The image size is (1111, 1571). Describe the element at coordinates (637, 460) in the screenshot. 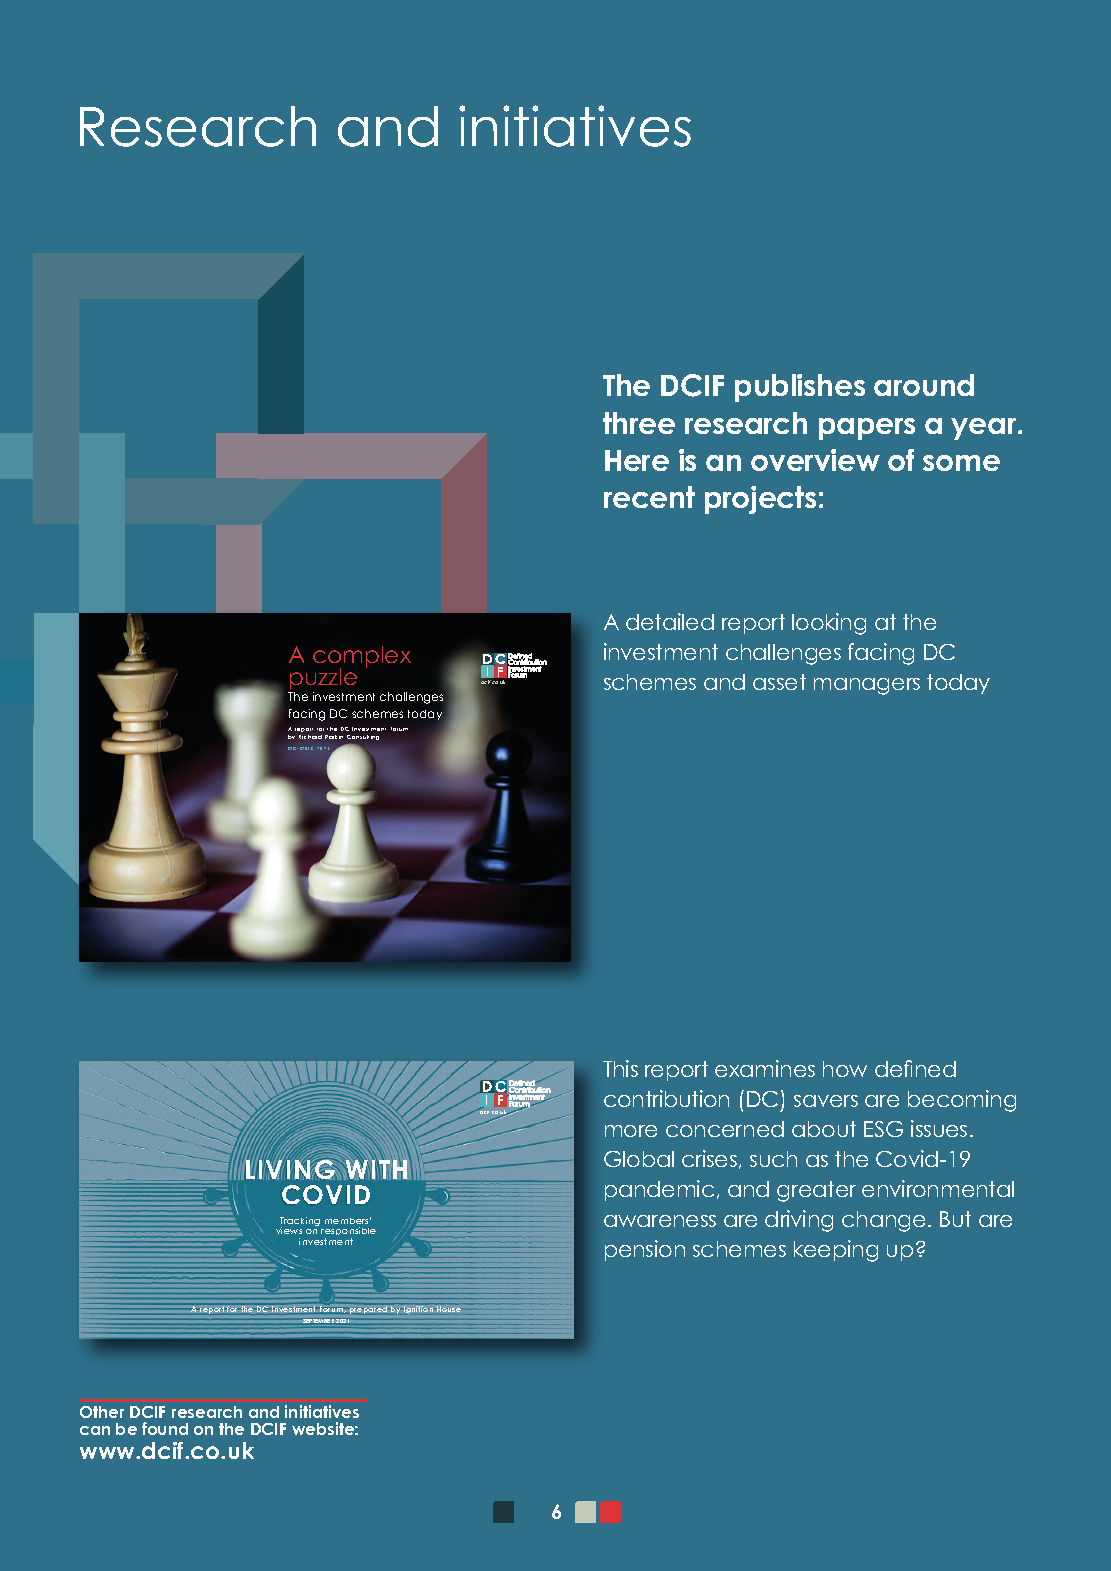

I see `Here` at that location.
